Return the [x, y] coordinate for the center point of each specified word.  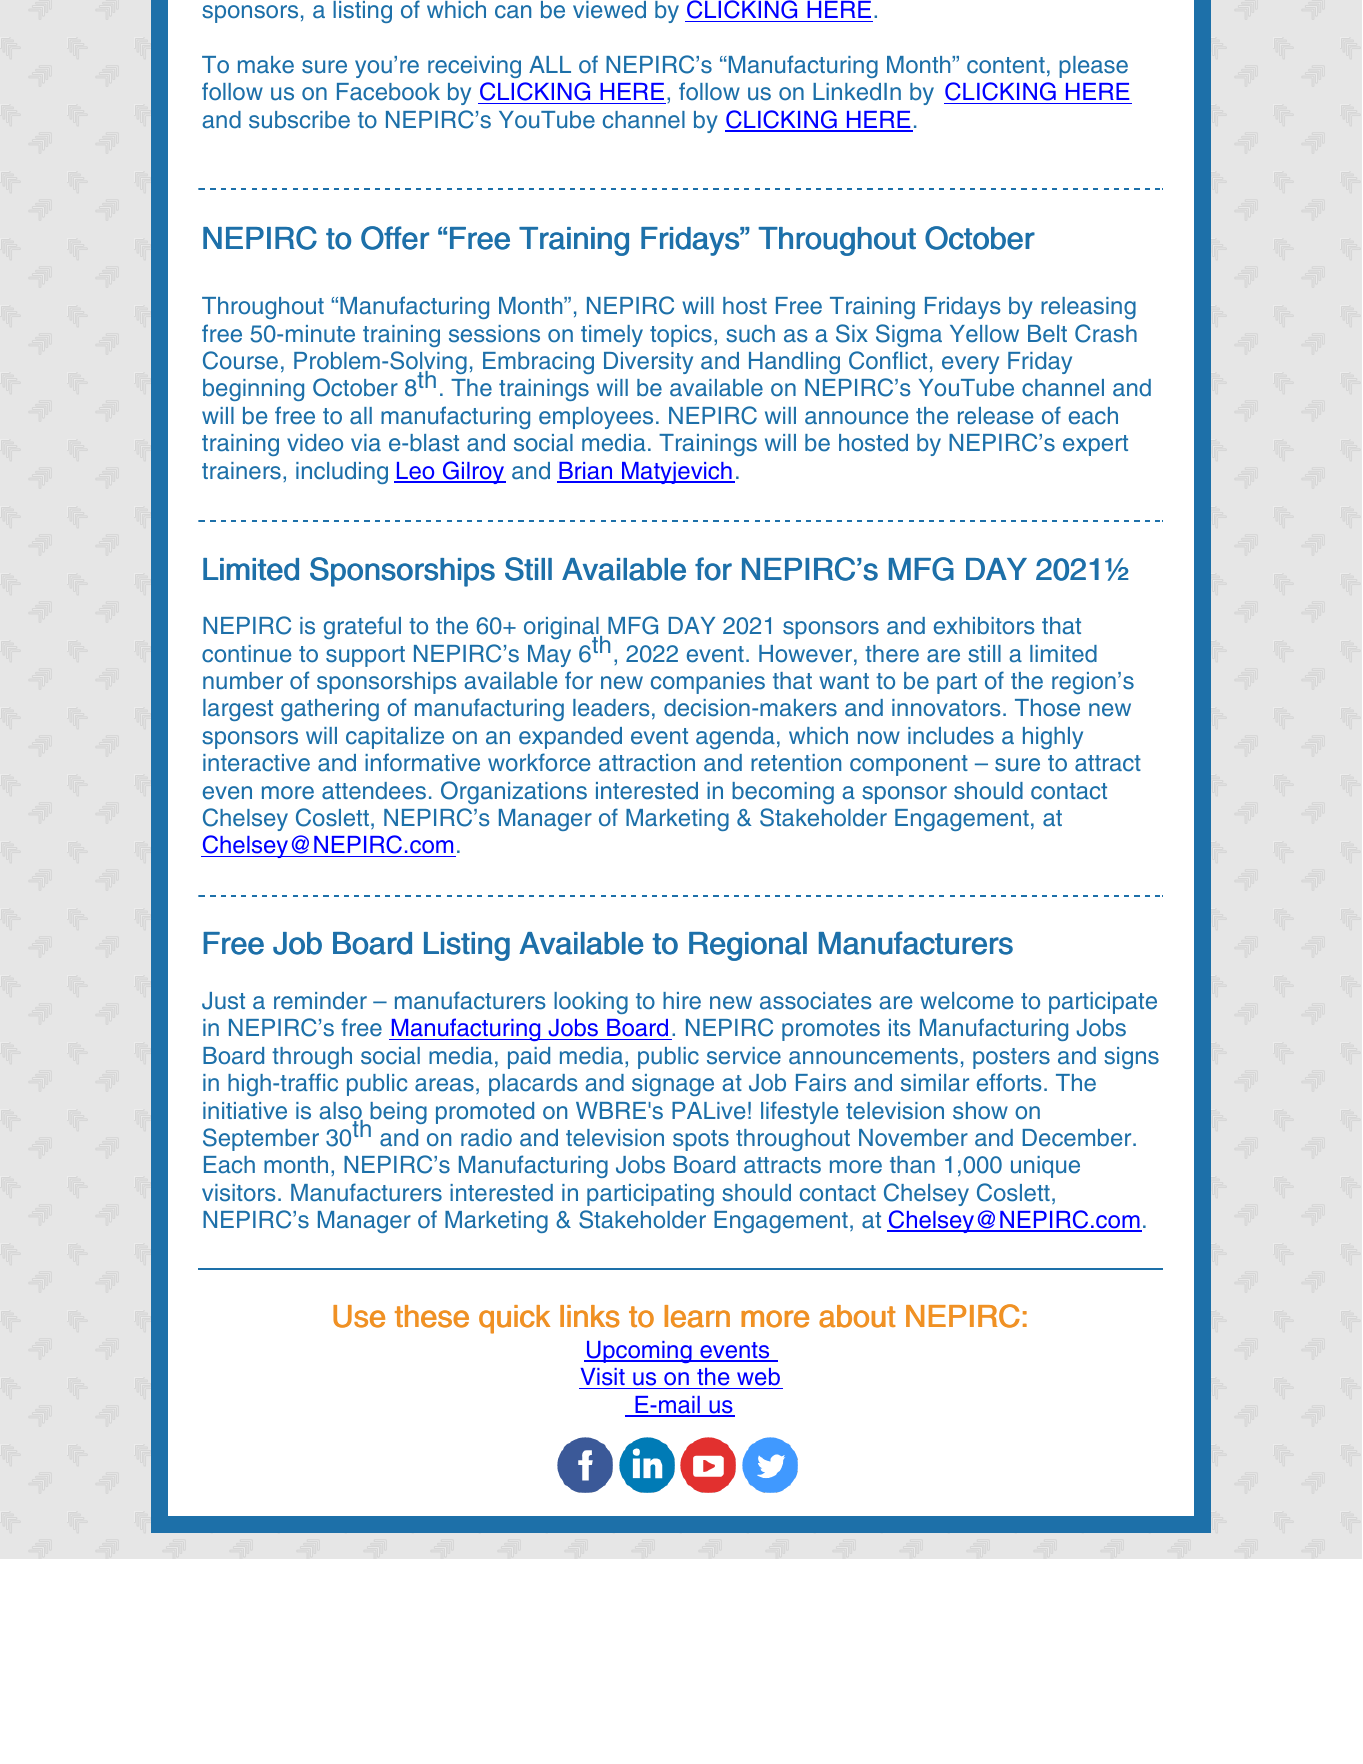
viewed [609, 10]
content [1006, 65]
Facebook [388, 92]
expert [1095, 445]
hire [682, 1001]
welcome [966, 1001]
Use [359, 1316]
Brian [586, 472]
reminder [320, 1001]
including [342, 473]
